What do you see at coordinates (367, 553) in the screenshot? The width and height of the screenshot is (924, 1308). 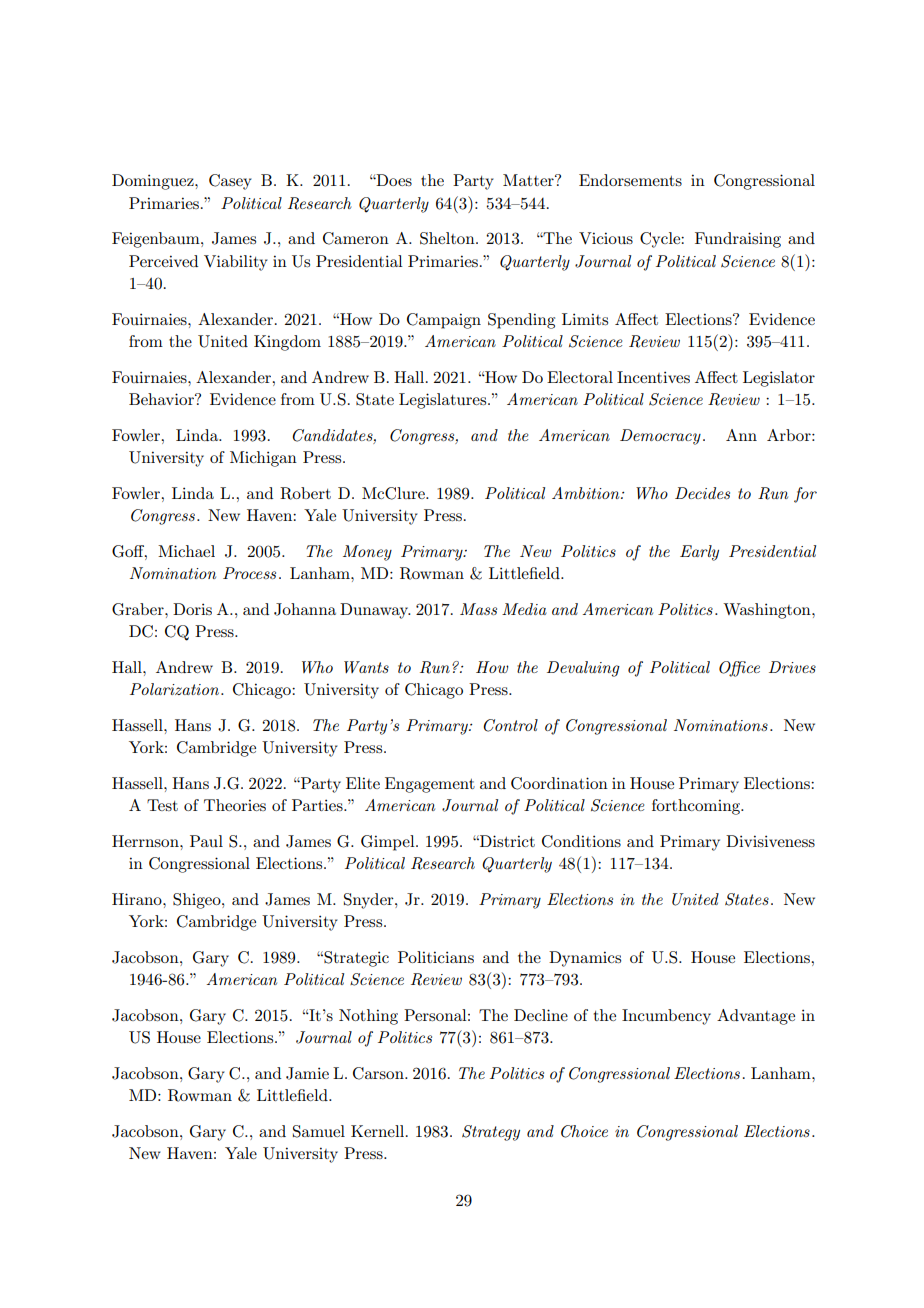 I see `Money` at bounding box center [367, 553].
